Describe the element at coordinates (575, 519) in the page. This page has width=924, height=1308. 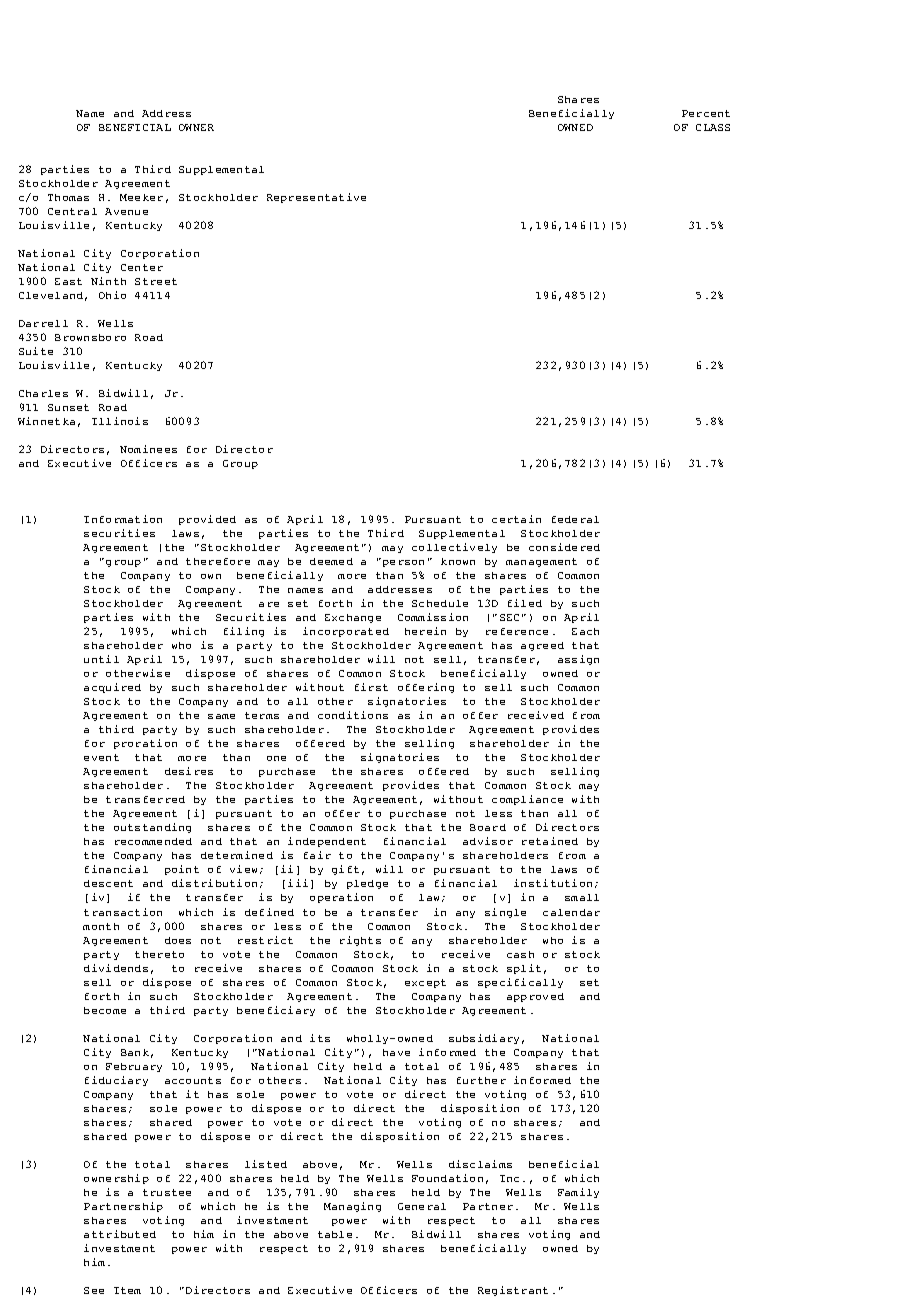
I see `federal` at that location.
